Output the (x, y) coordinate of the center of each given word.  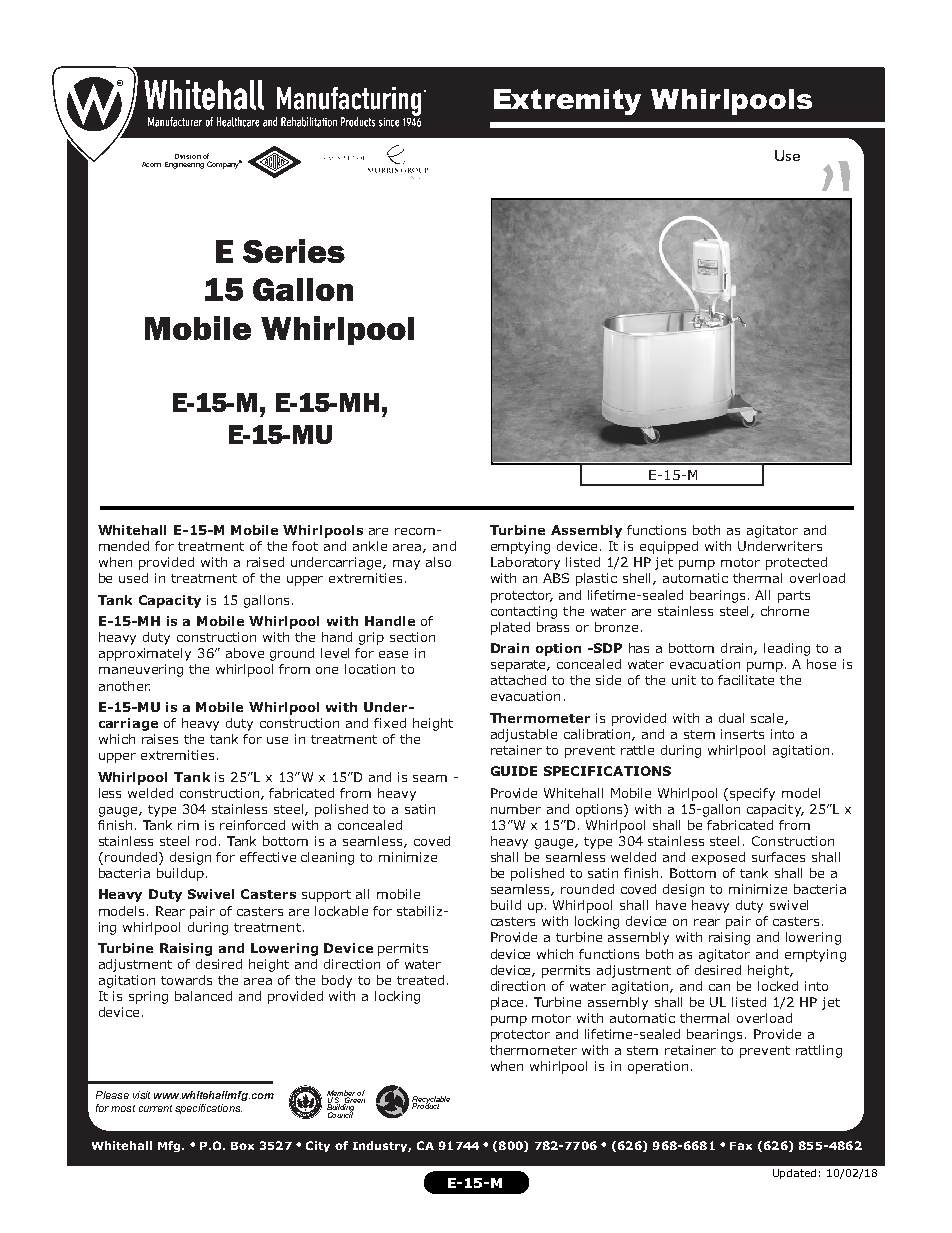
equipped (669, 547)
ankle (370, 546)
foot (305, 546)
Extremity (567, 102)
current (155, 1108)
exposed (718, 858)
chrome (785, 611)
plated (510, 628)
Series (294, 251)
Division (188, 156)
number (516, 809)
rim (188, 825)
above (245, 653)
